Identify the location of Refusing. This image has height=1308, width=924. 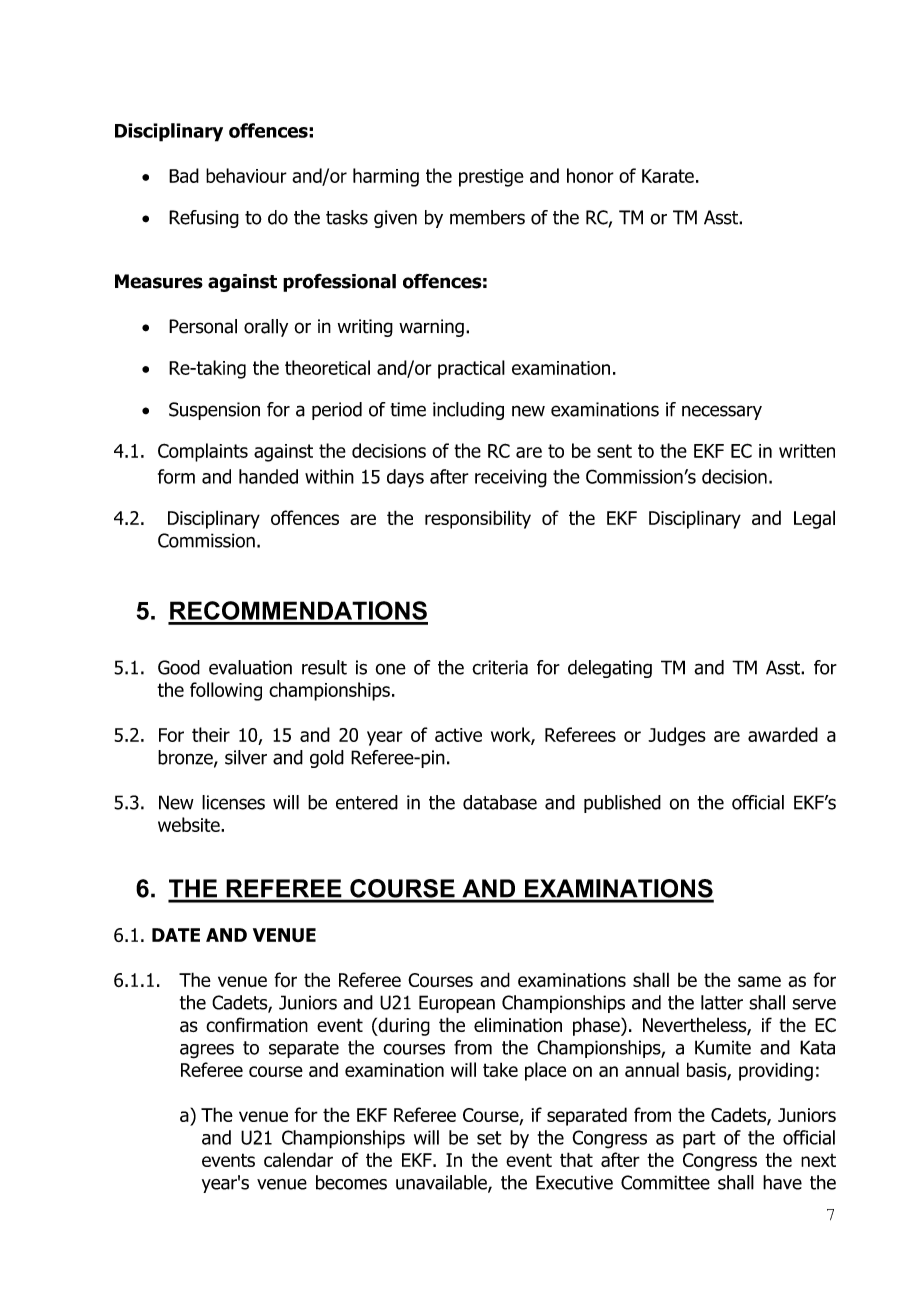
(204, 219).
